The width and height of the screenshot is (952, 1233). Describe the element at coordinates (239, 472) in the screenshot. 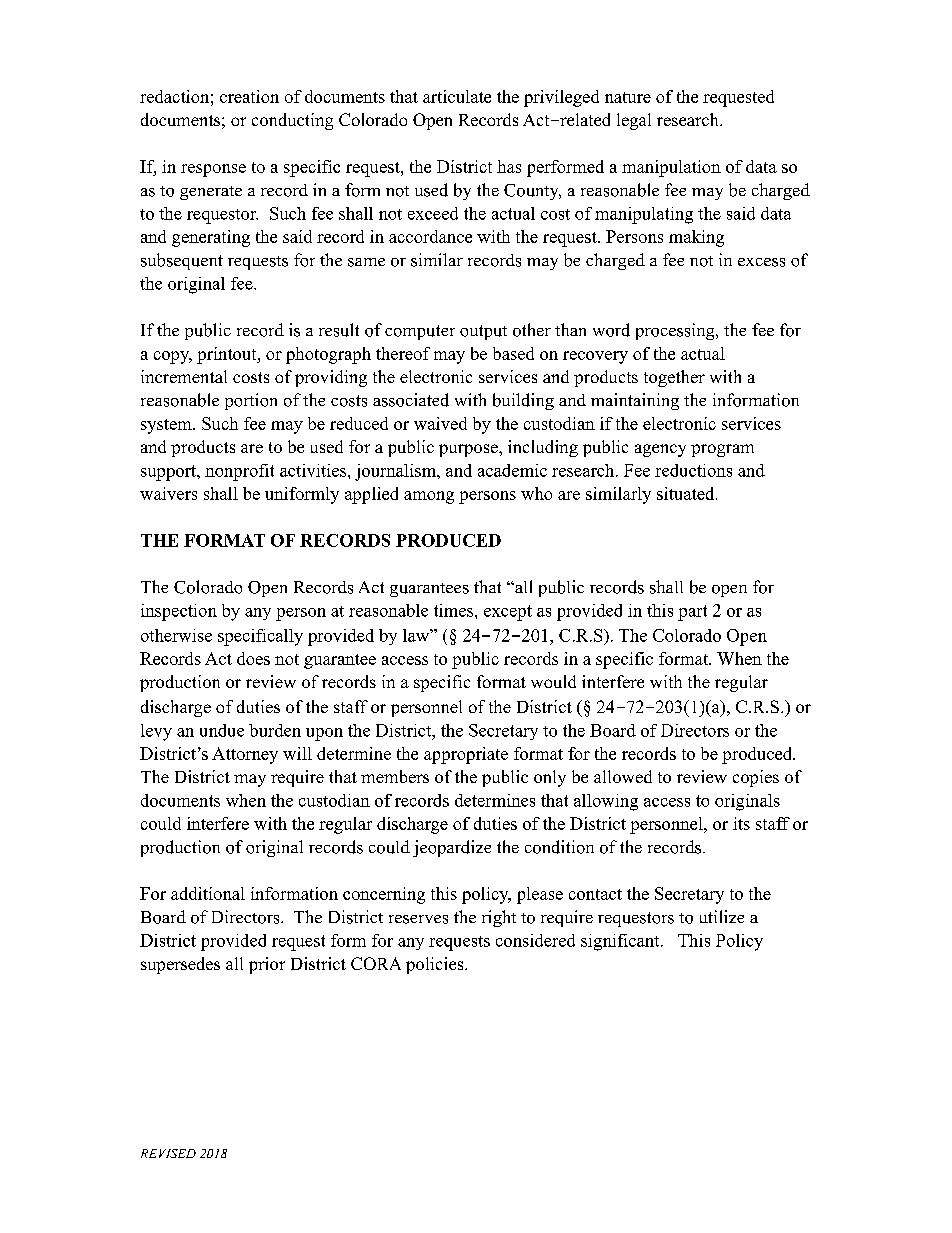

I see `nonprofit` at that location.
